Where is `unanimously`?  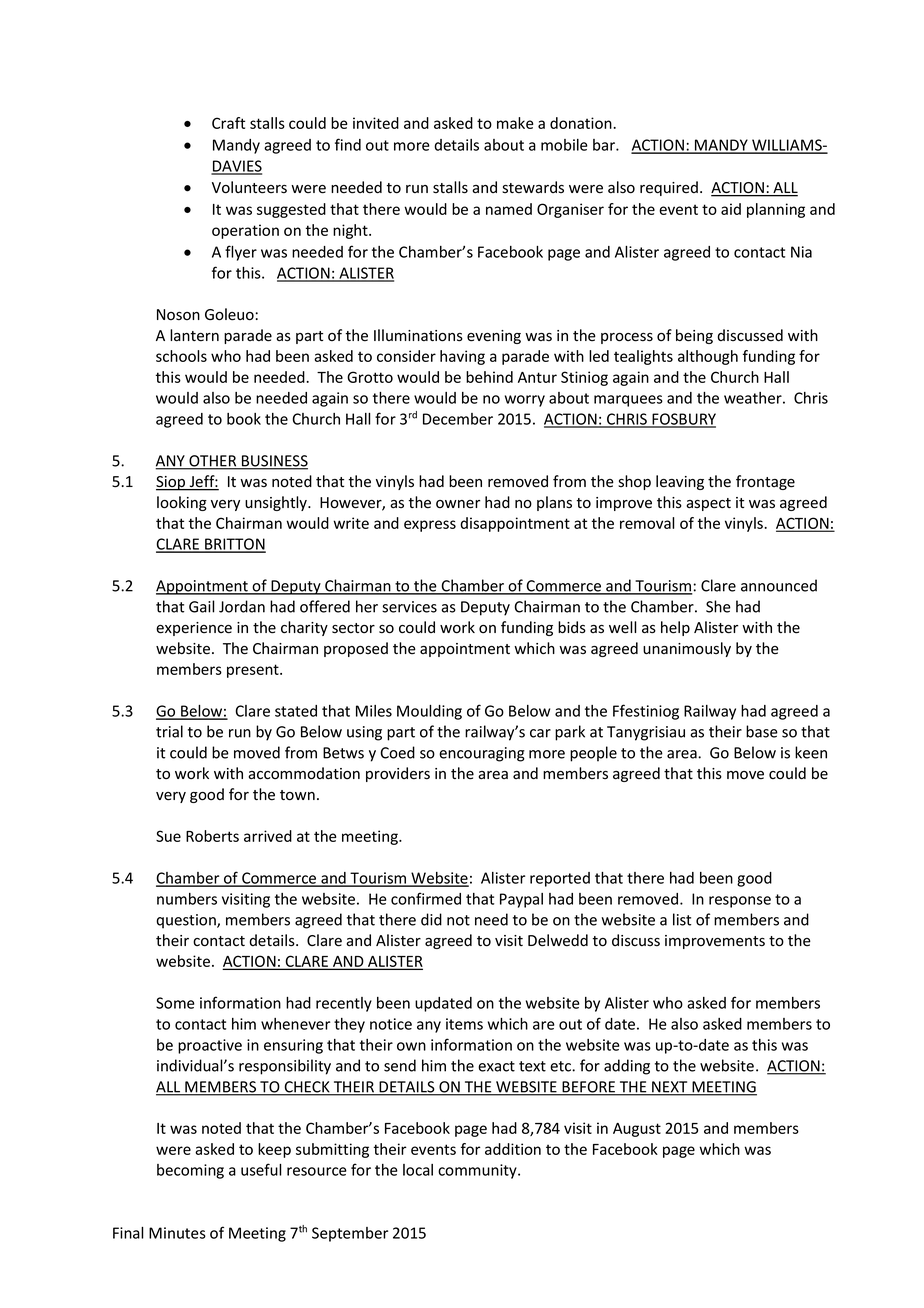 unanimously is located at coordinates (687, 649).
